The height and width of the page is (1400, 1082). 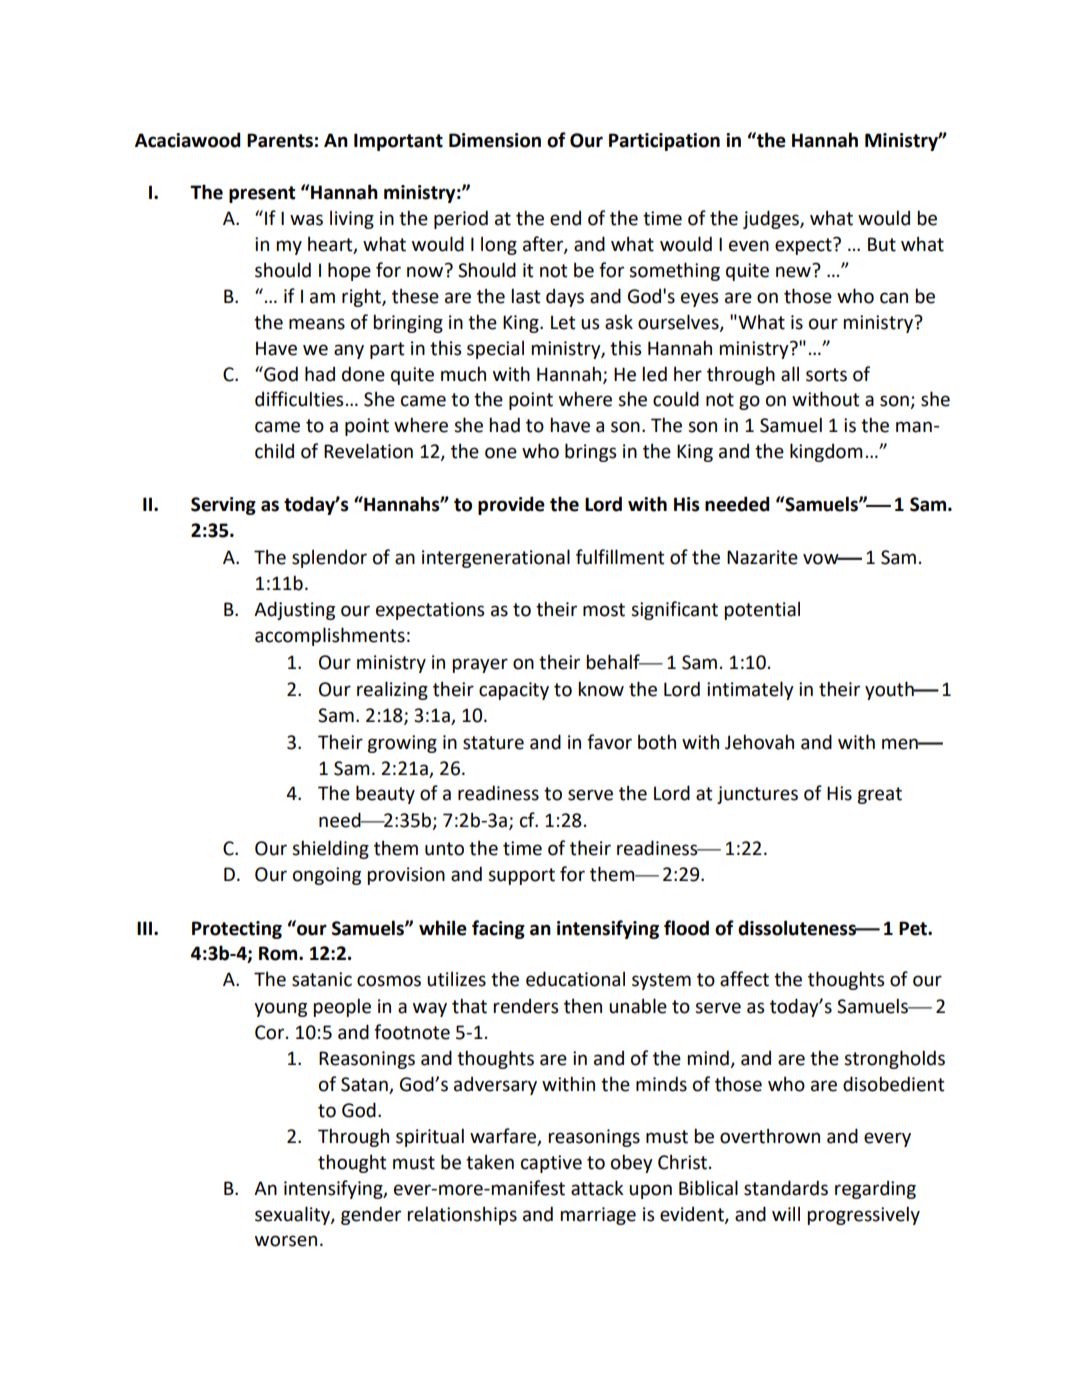 I want to click on marriage, so click(x=598, y=1216).
